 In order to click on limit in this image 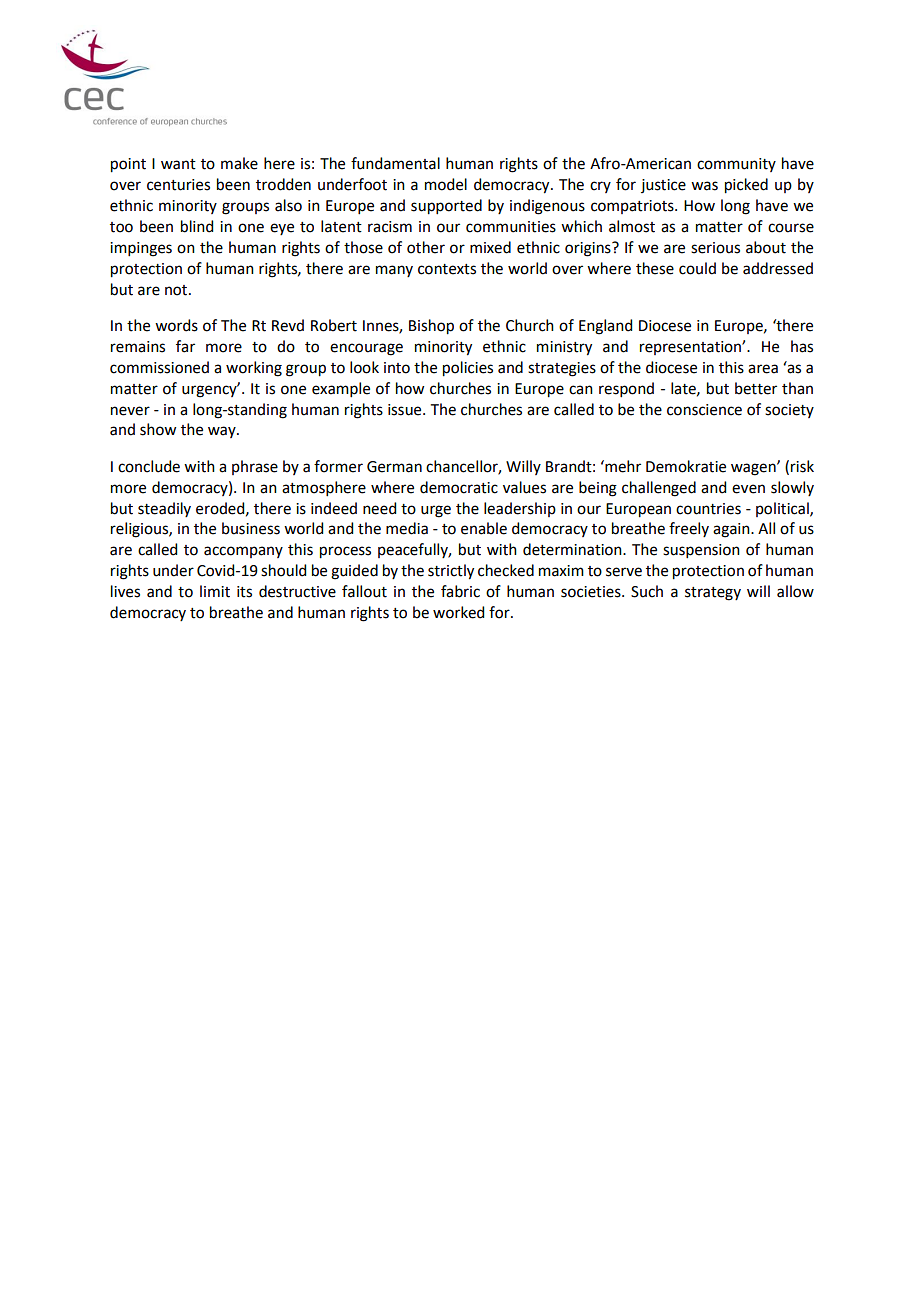, I will do `click(215, 591)`.
